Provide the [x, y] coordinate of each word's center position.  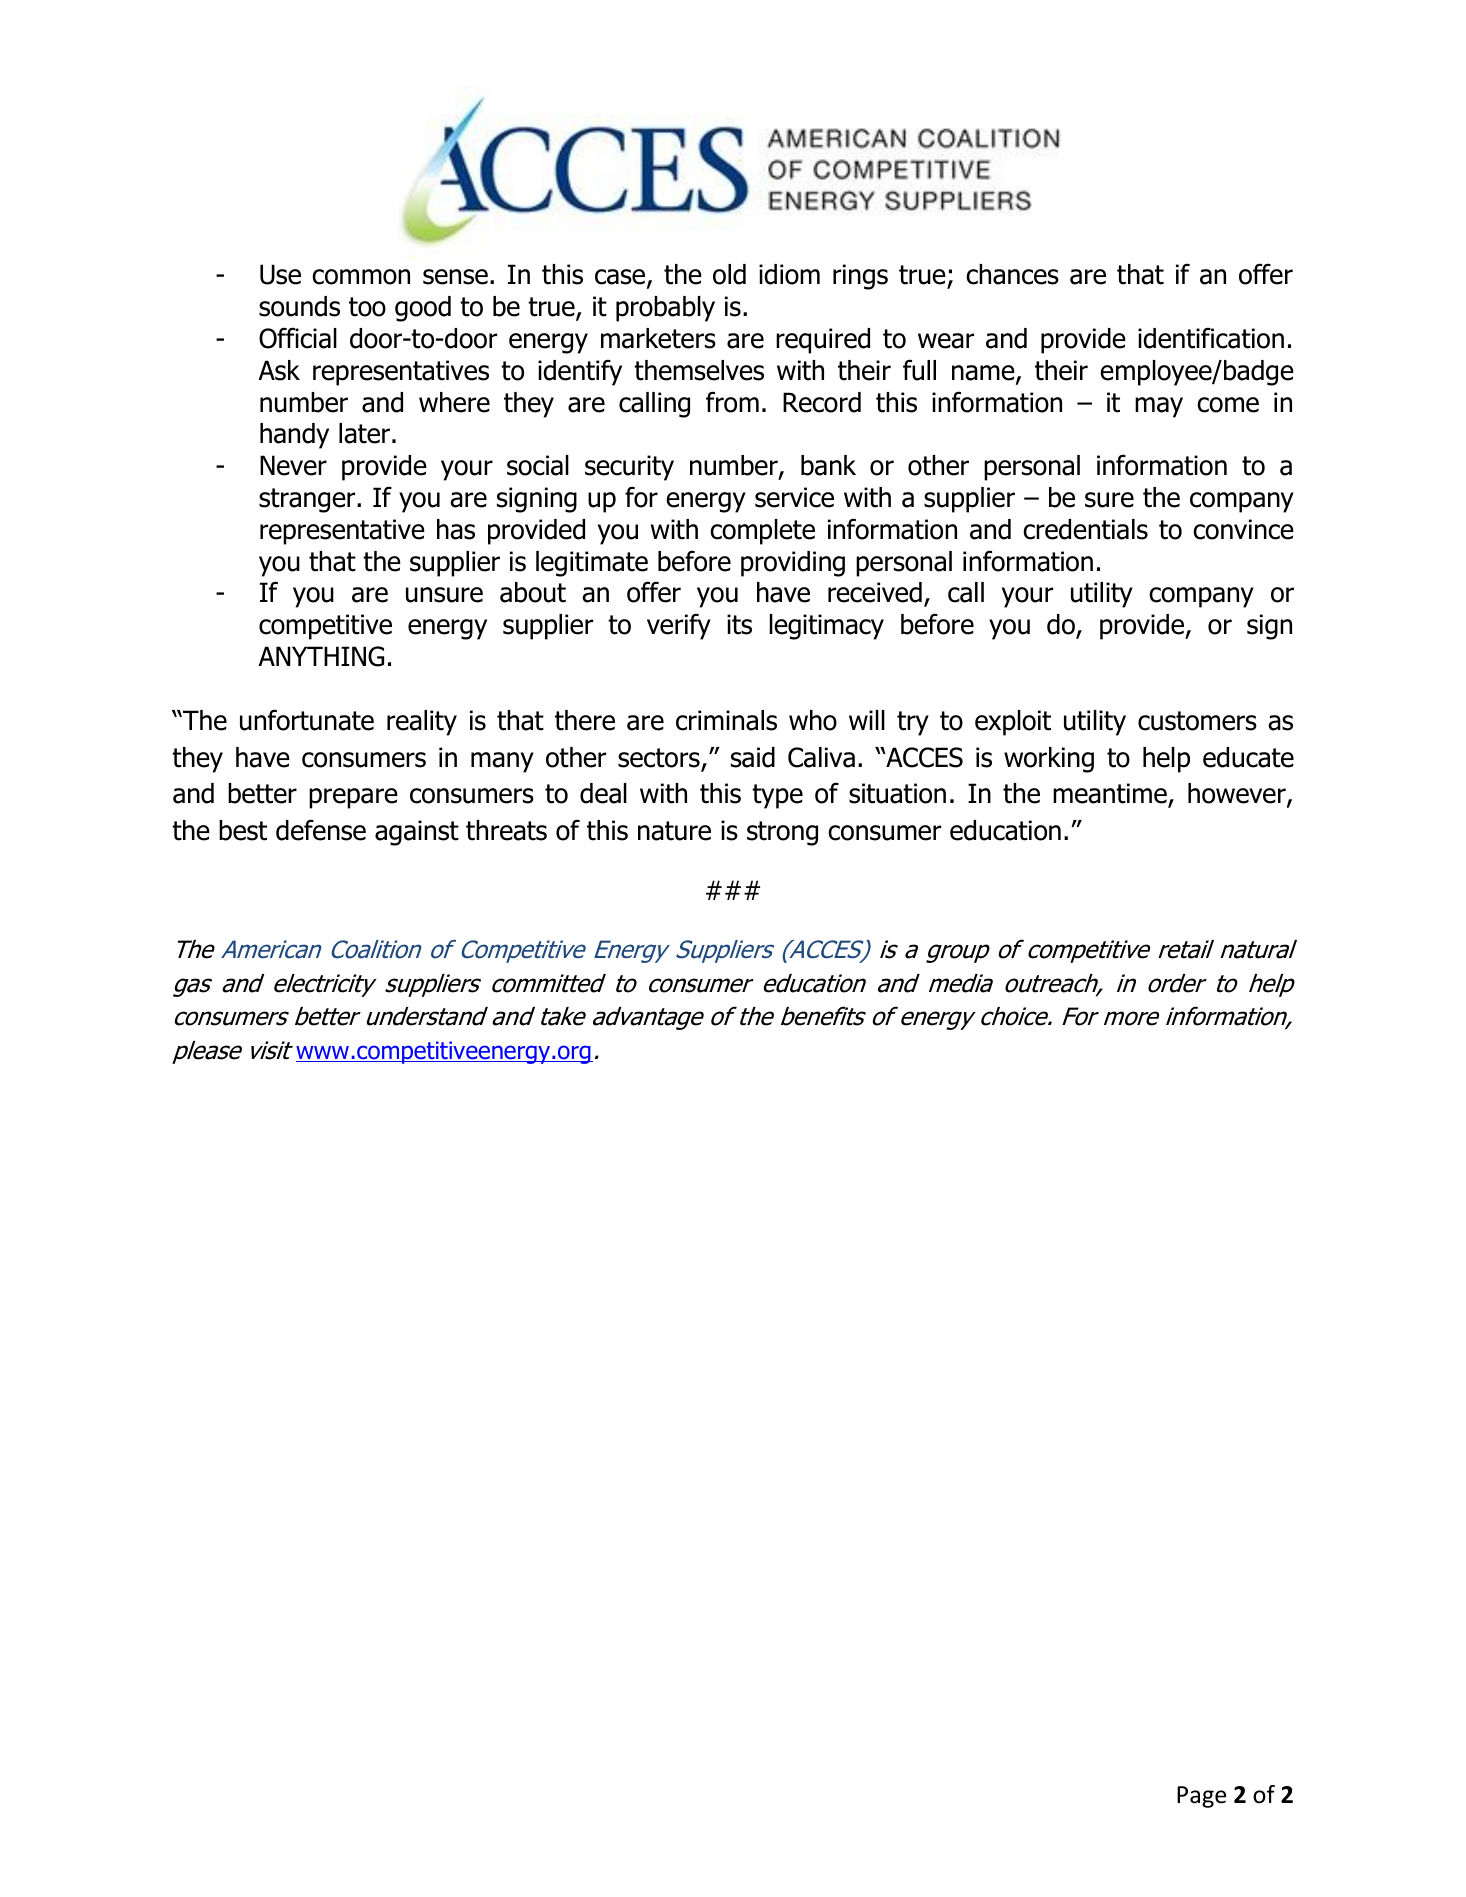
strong [782, 833]
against [417, 833]
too [367, 307]
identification [1211, 338]
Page [1201, 1797]
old [729, 274]
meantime [1111, 795]
